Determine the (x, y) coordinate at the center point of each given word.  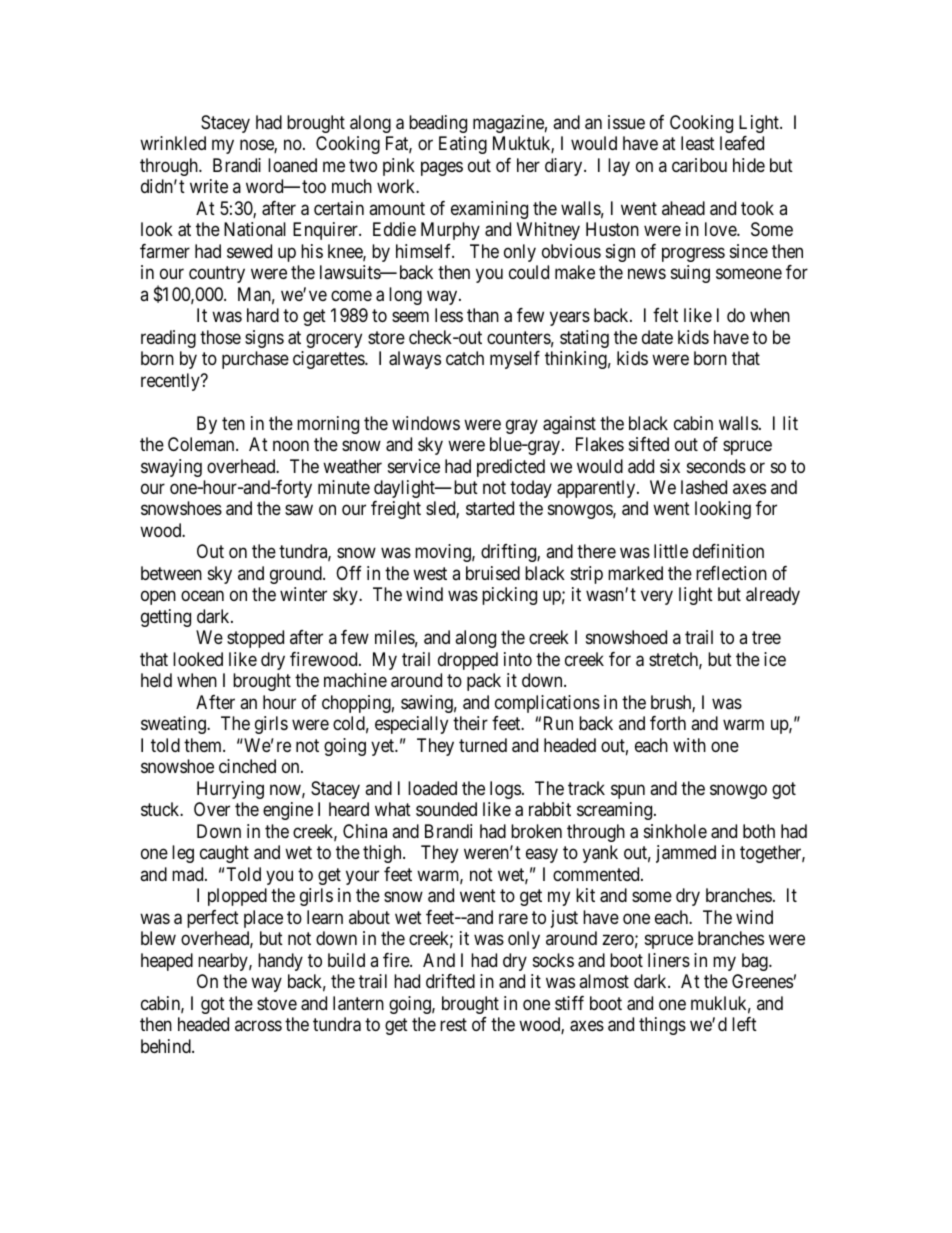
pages (442, 168)
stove (277, 1003)
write (209, 186)
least (698, 143)
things (662, 1026)
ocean (202, 596)
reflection (731, 573)
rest (453, 1024)
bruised (493, 573)
